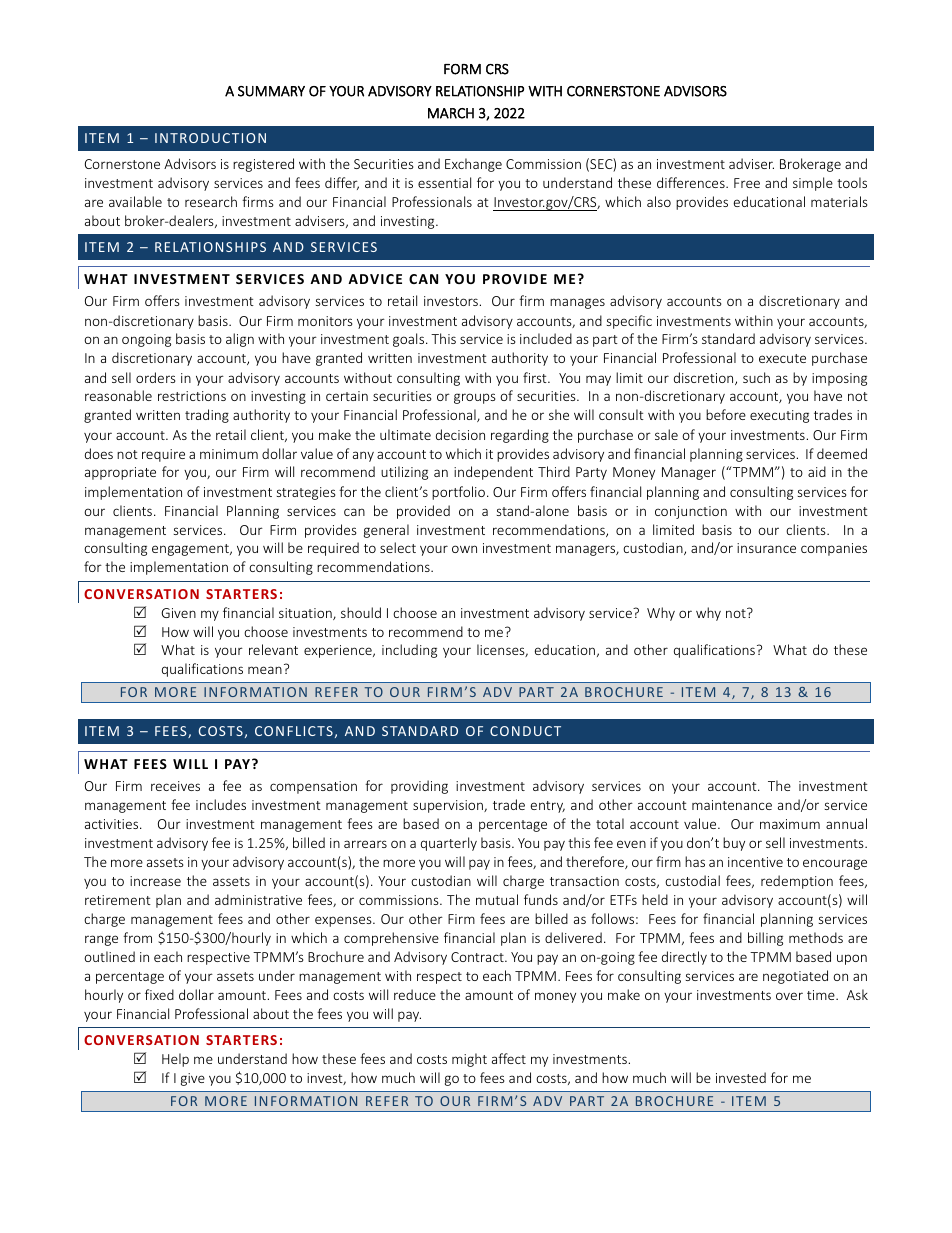  I want to click on decision, so click(460, 434).
